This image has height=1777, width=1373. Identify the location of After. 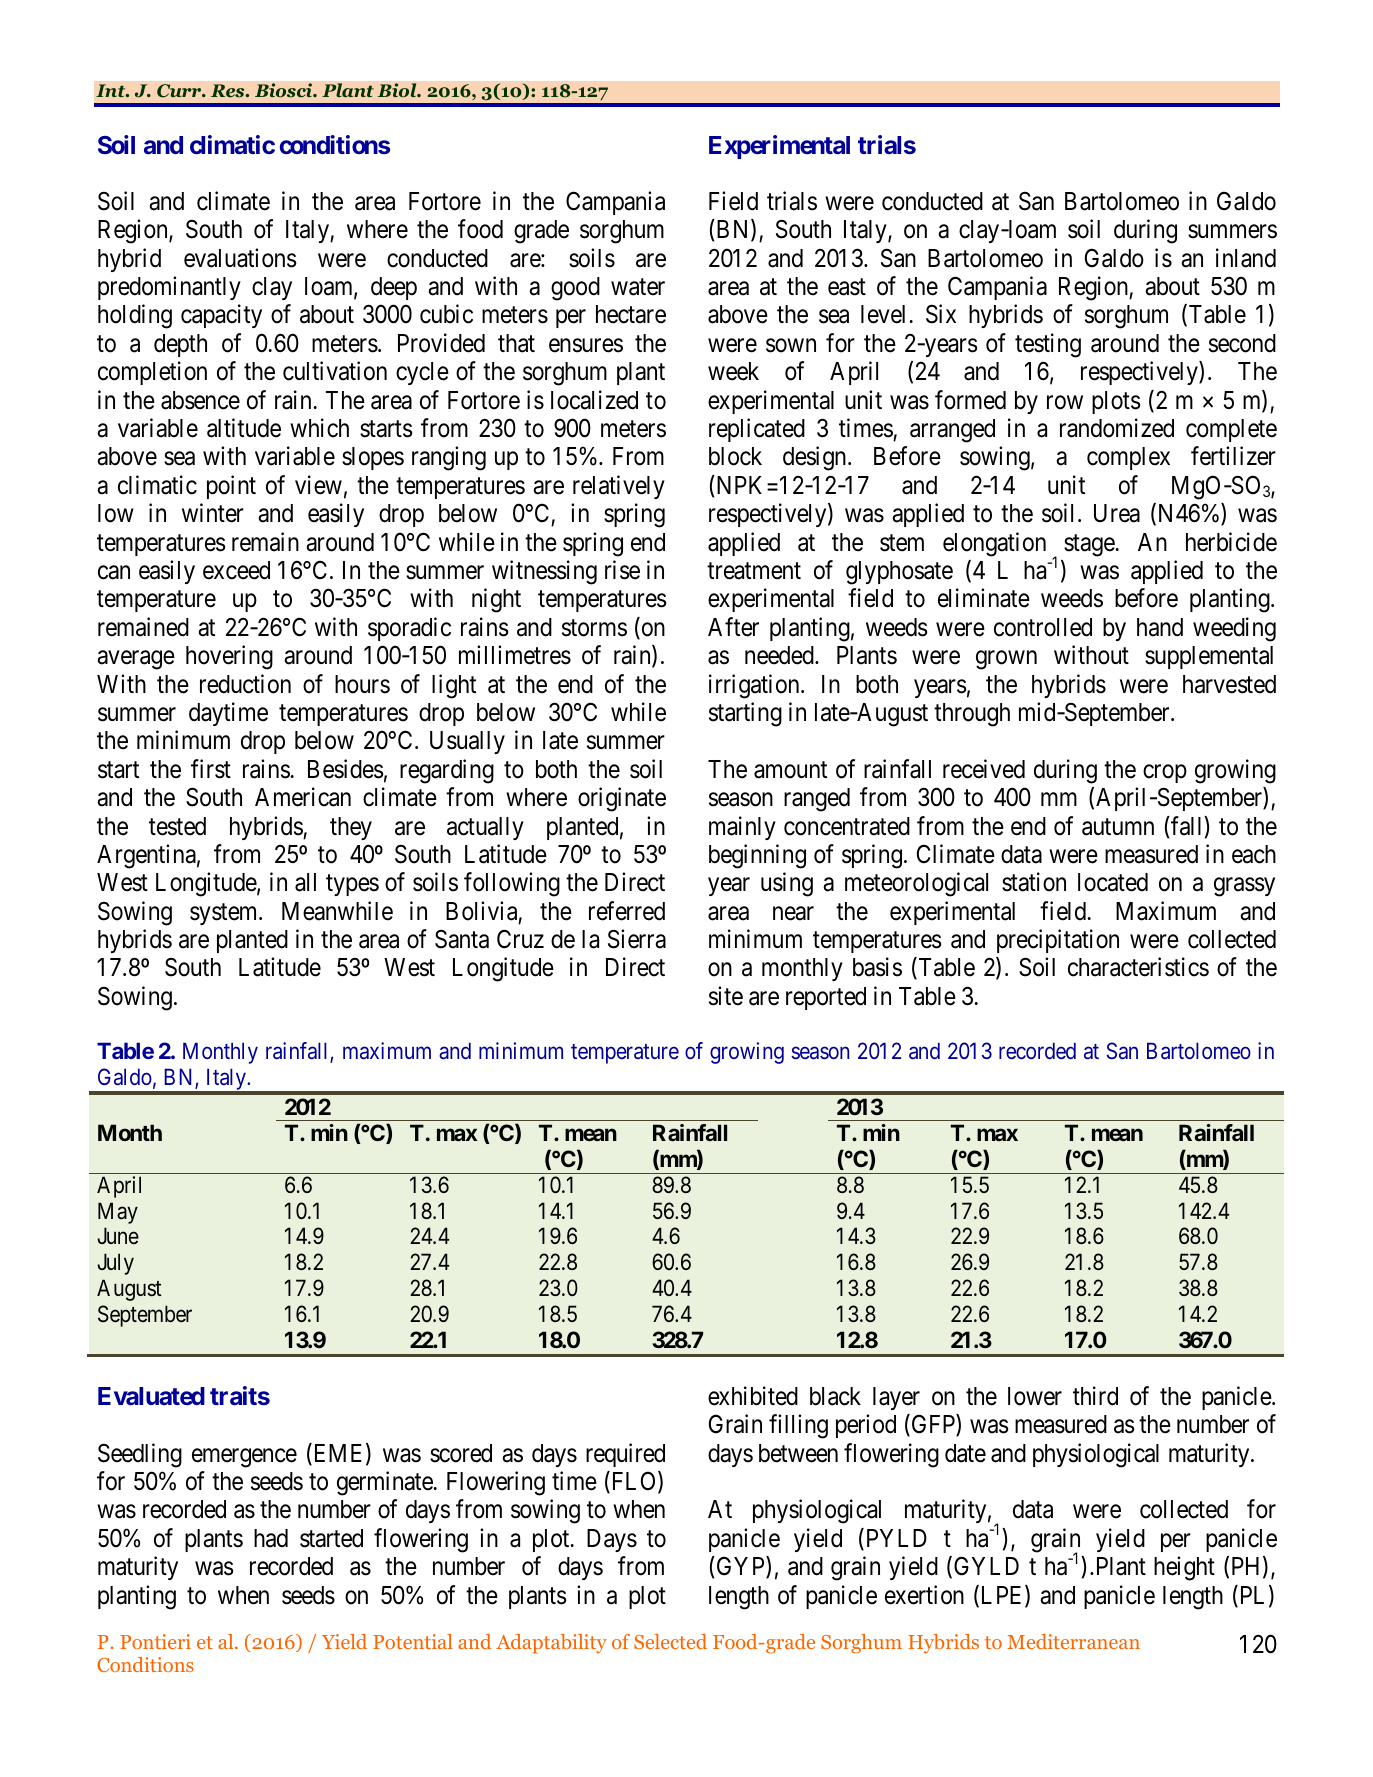
(733, 627).
